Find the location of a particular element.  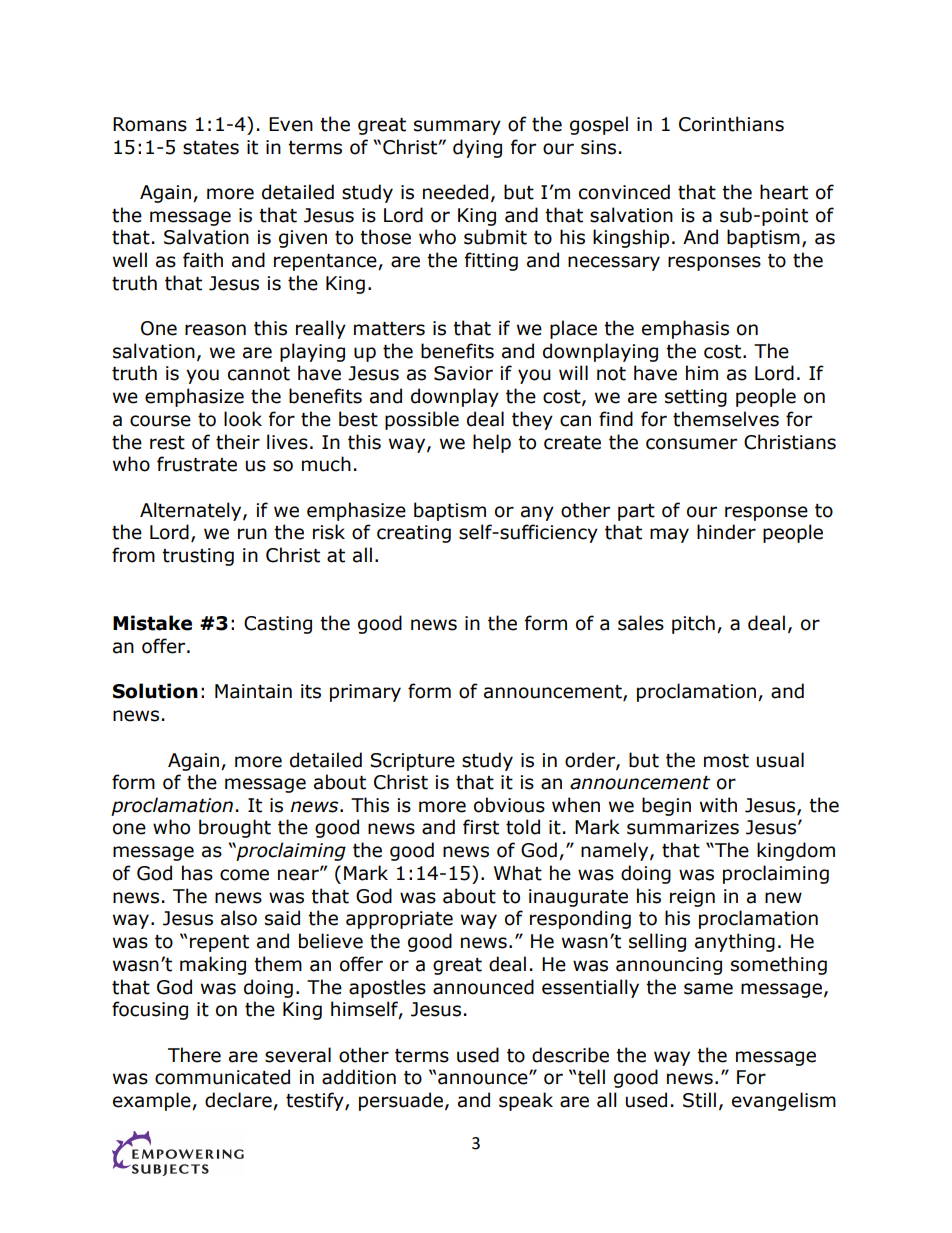

Corinthians is located at coordinates (731, 124).
